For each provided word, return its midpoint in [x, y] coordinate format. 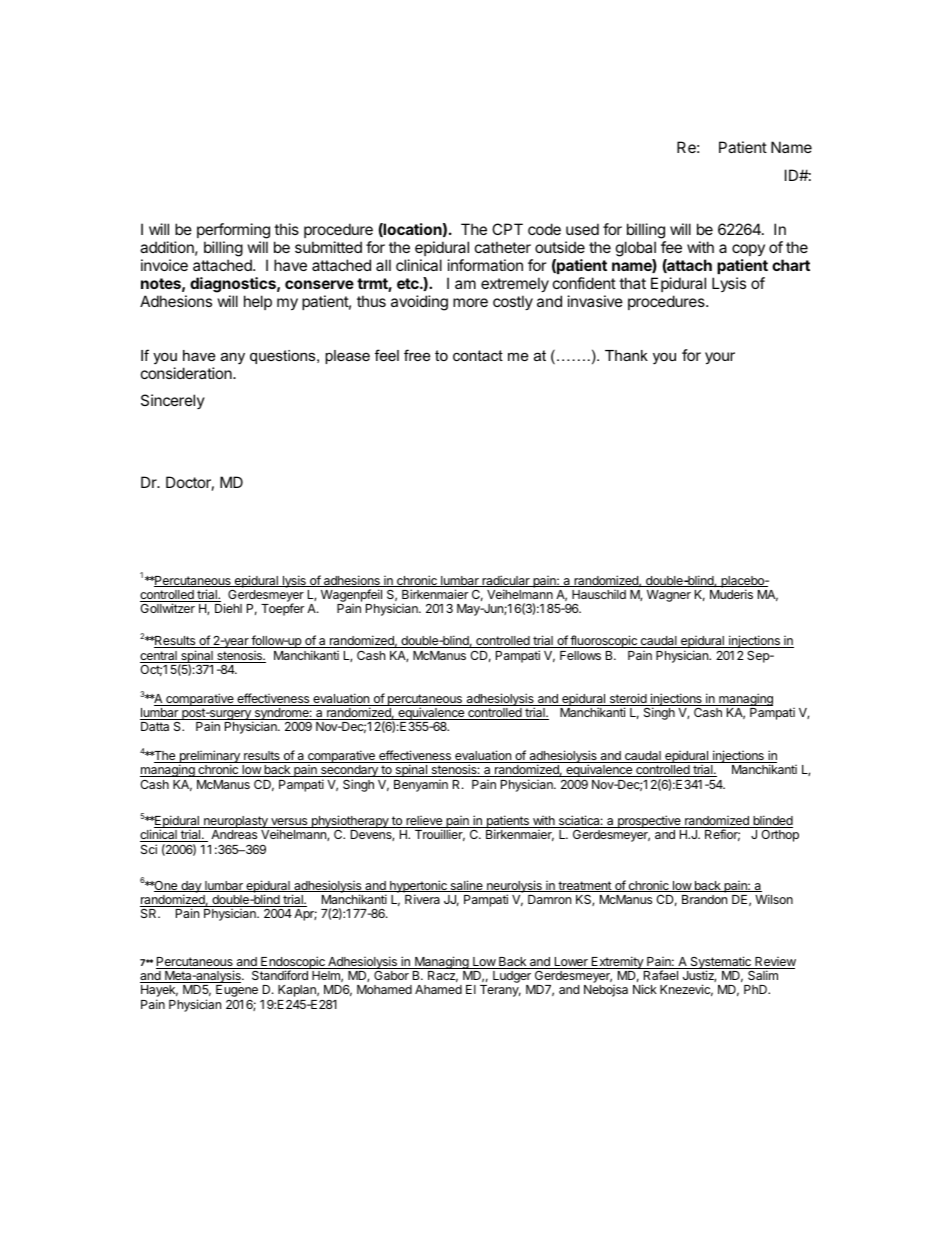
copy [748, 250]
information [485, 265]
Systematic [720, 963]
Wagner [669, 596]
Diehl [228, 608]
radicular [506, 581]
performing [233, 231]
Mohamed [384, 989]
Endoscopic [293, 963]
